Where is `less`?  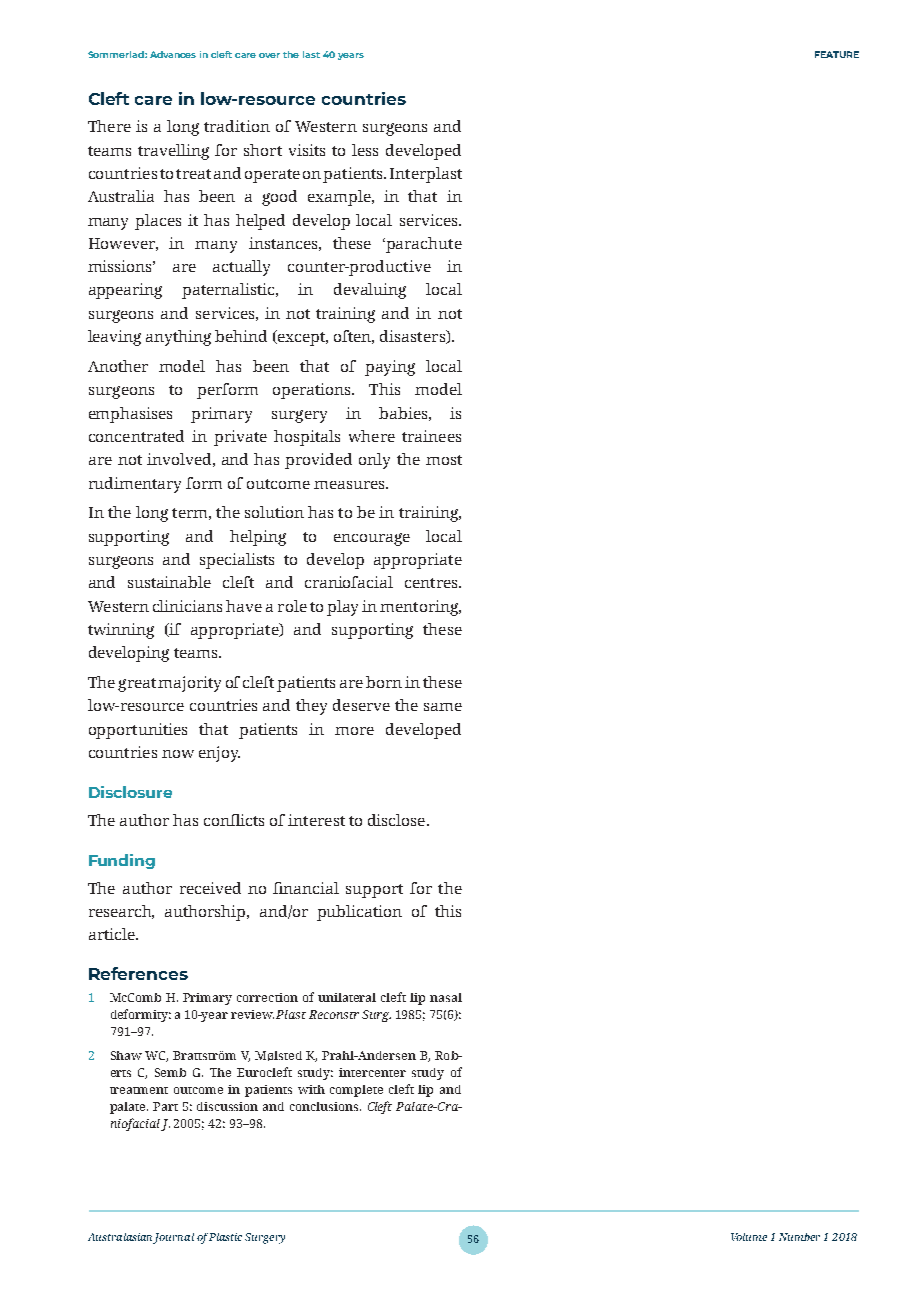 less is located at coordinates (365, 150).
